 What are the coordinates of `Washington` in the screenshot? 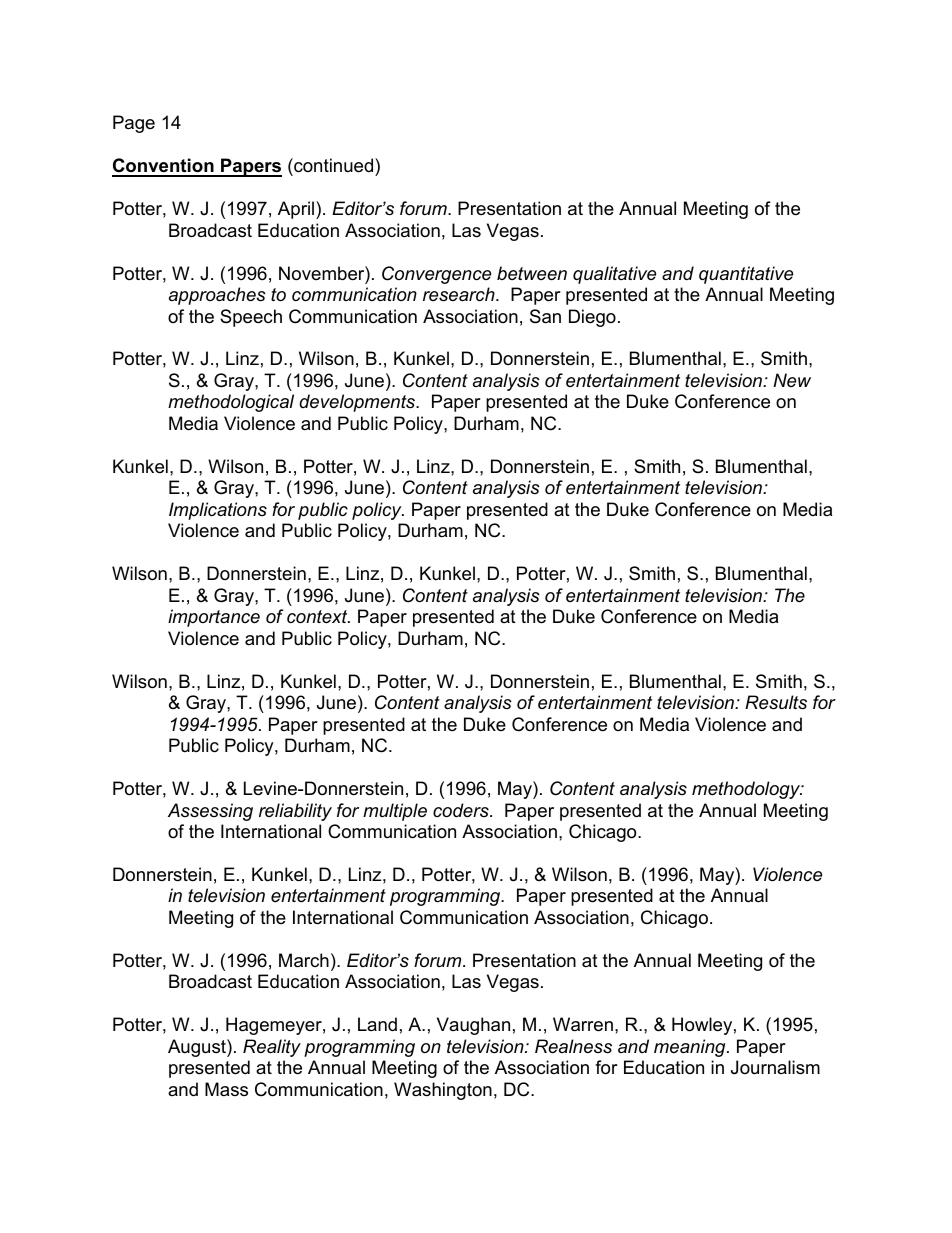 It's located at (443, 1091).
